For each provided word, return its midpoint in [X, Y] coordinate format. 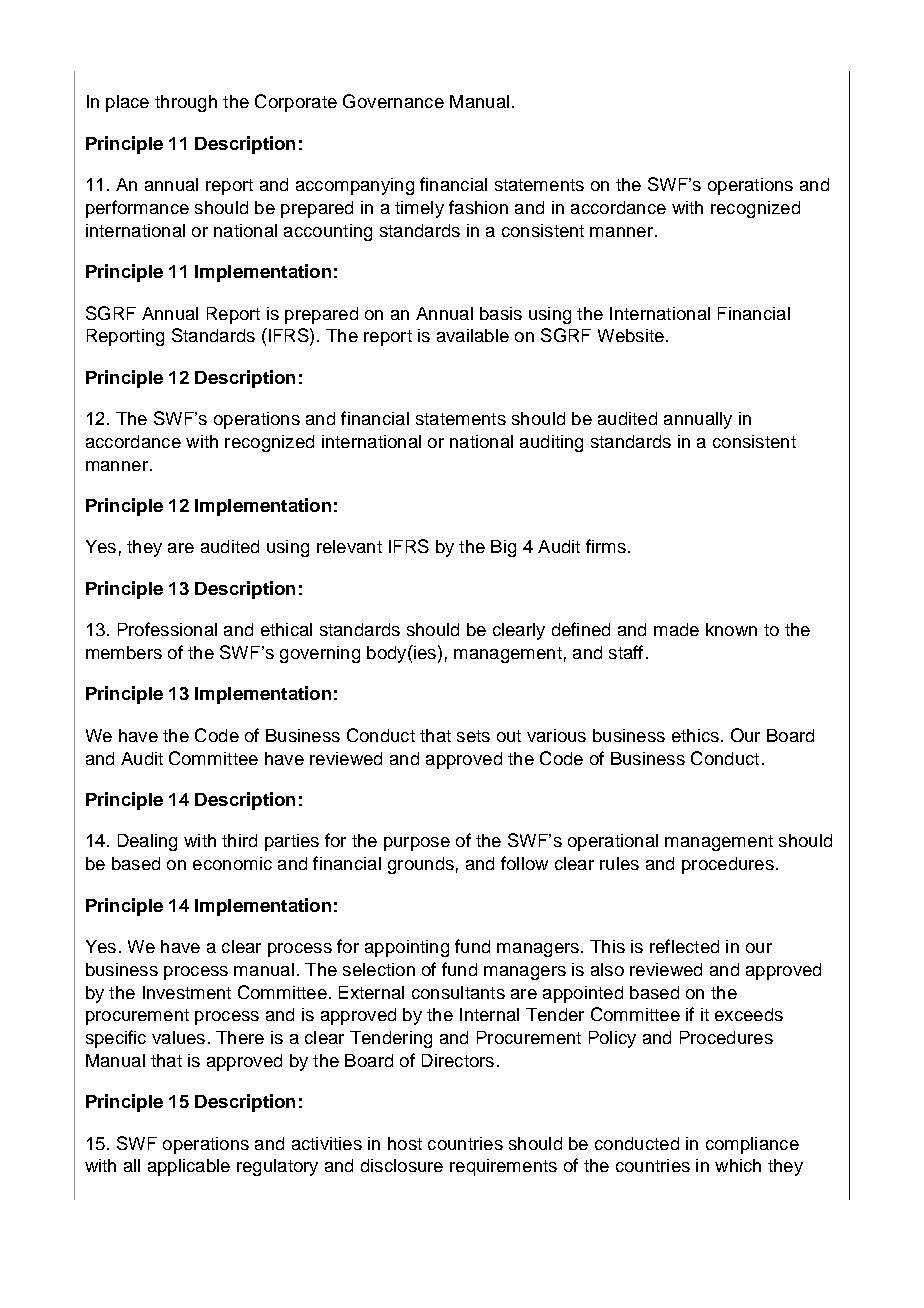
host [405, 1143]
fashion [478, 207]
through [186, 103]
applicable [189, 1167]
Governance [393, 101]
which [738, 1165]
